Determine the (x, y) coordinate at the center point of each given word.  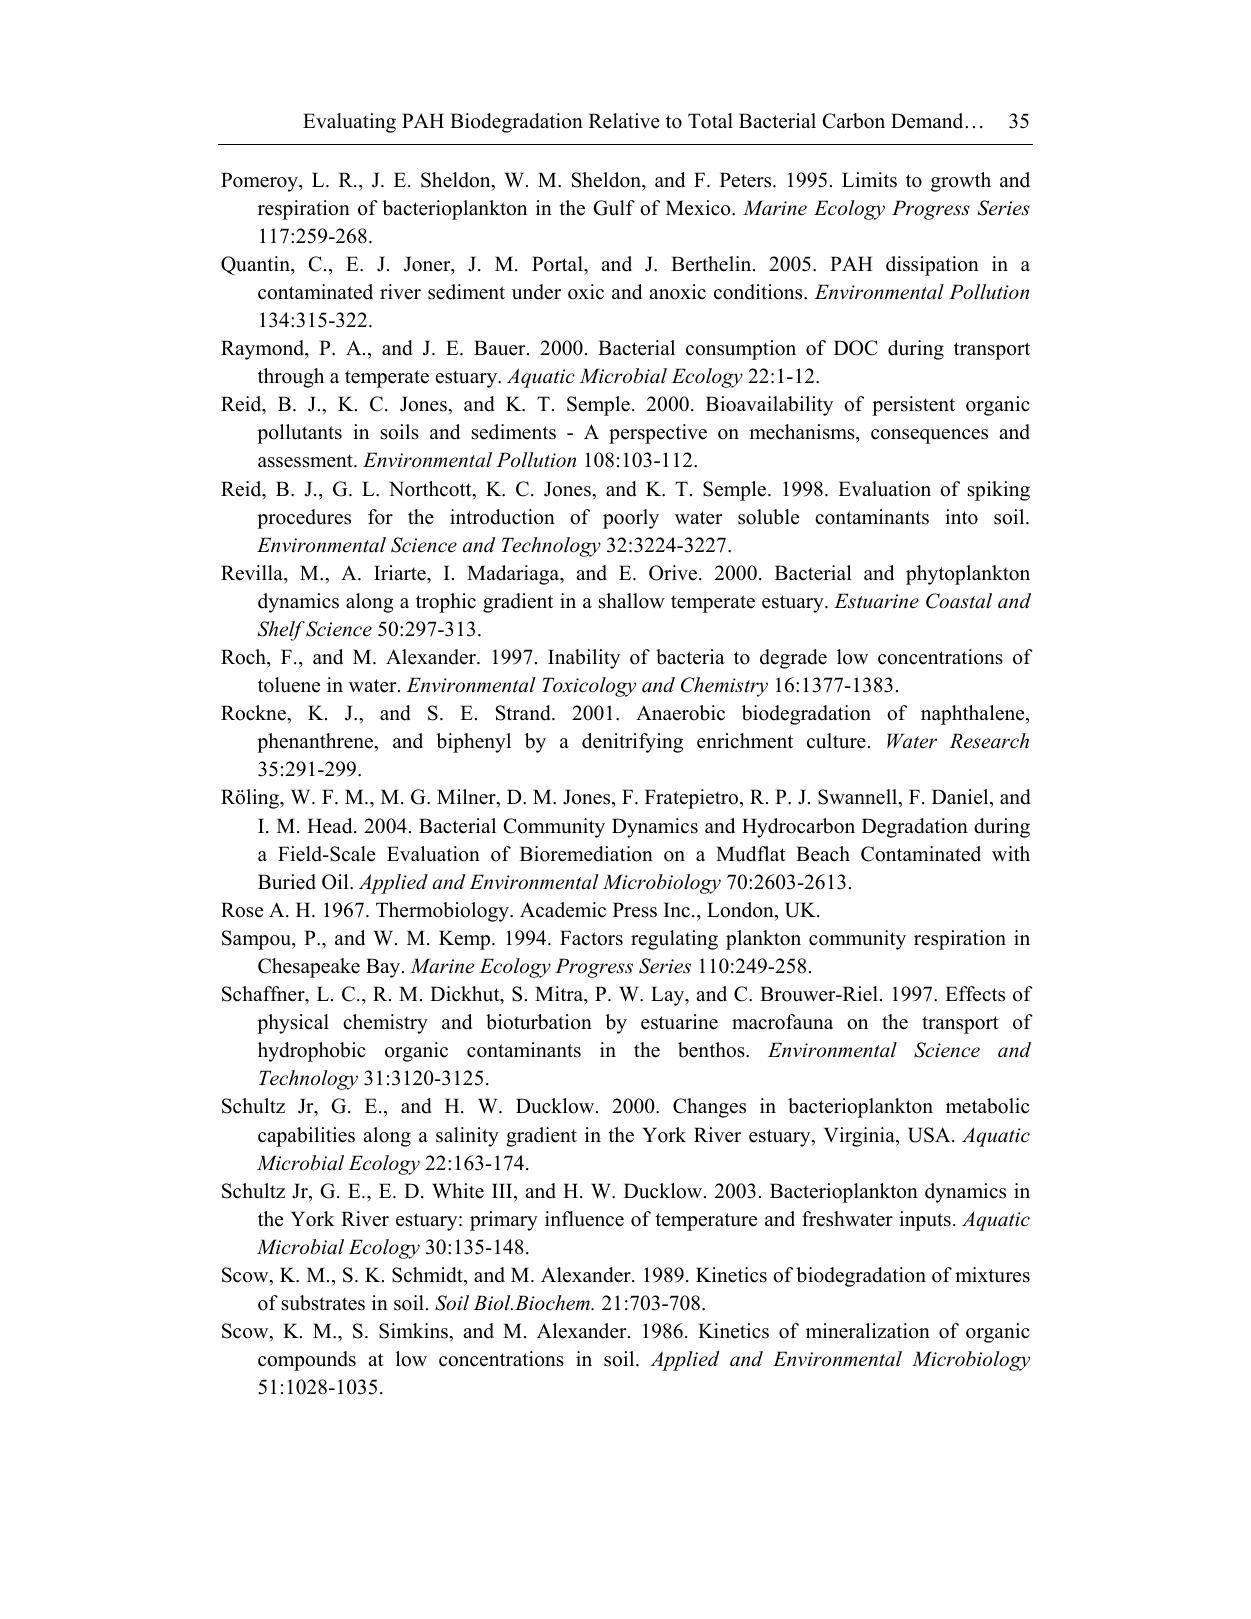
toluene (289, 685)
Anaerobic (680, 713)
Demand (928, 121)
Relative (624, 121)
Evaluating (349, 123)
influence (584, 1219)
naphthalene (974, 715)
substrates (323, 1303)
